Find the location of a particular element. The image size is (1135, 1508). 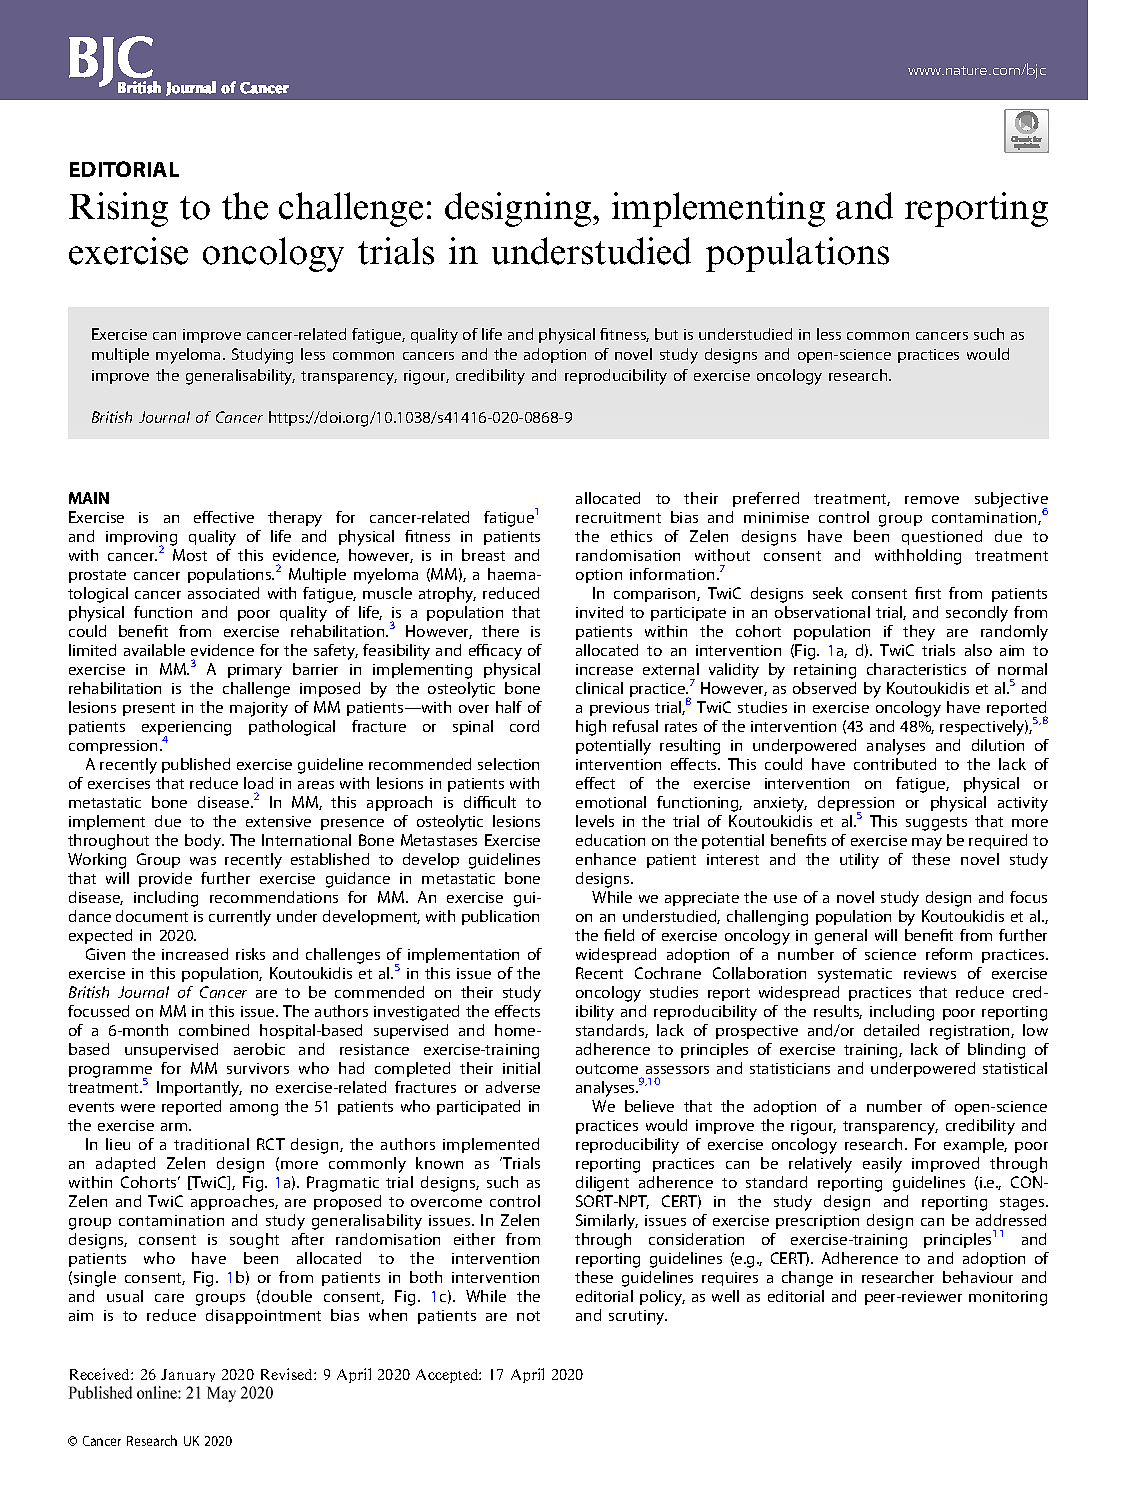

not is located at coordinates (528, 1316).
